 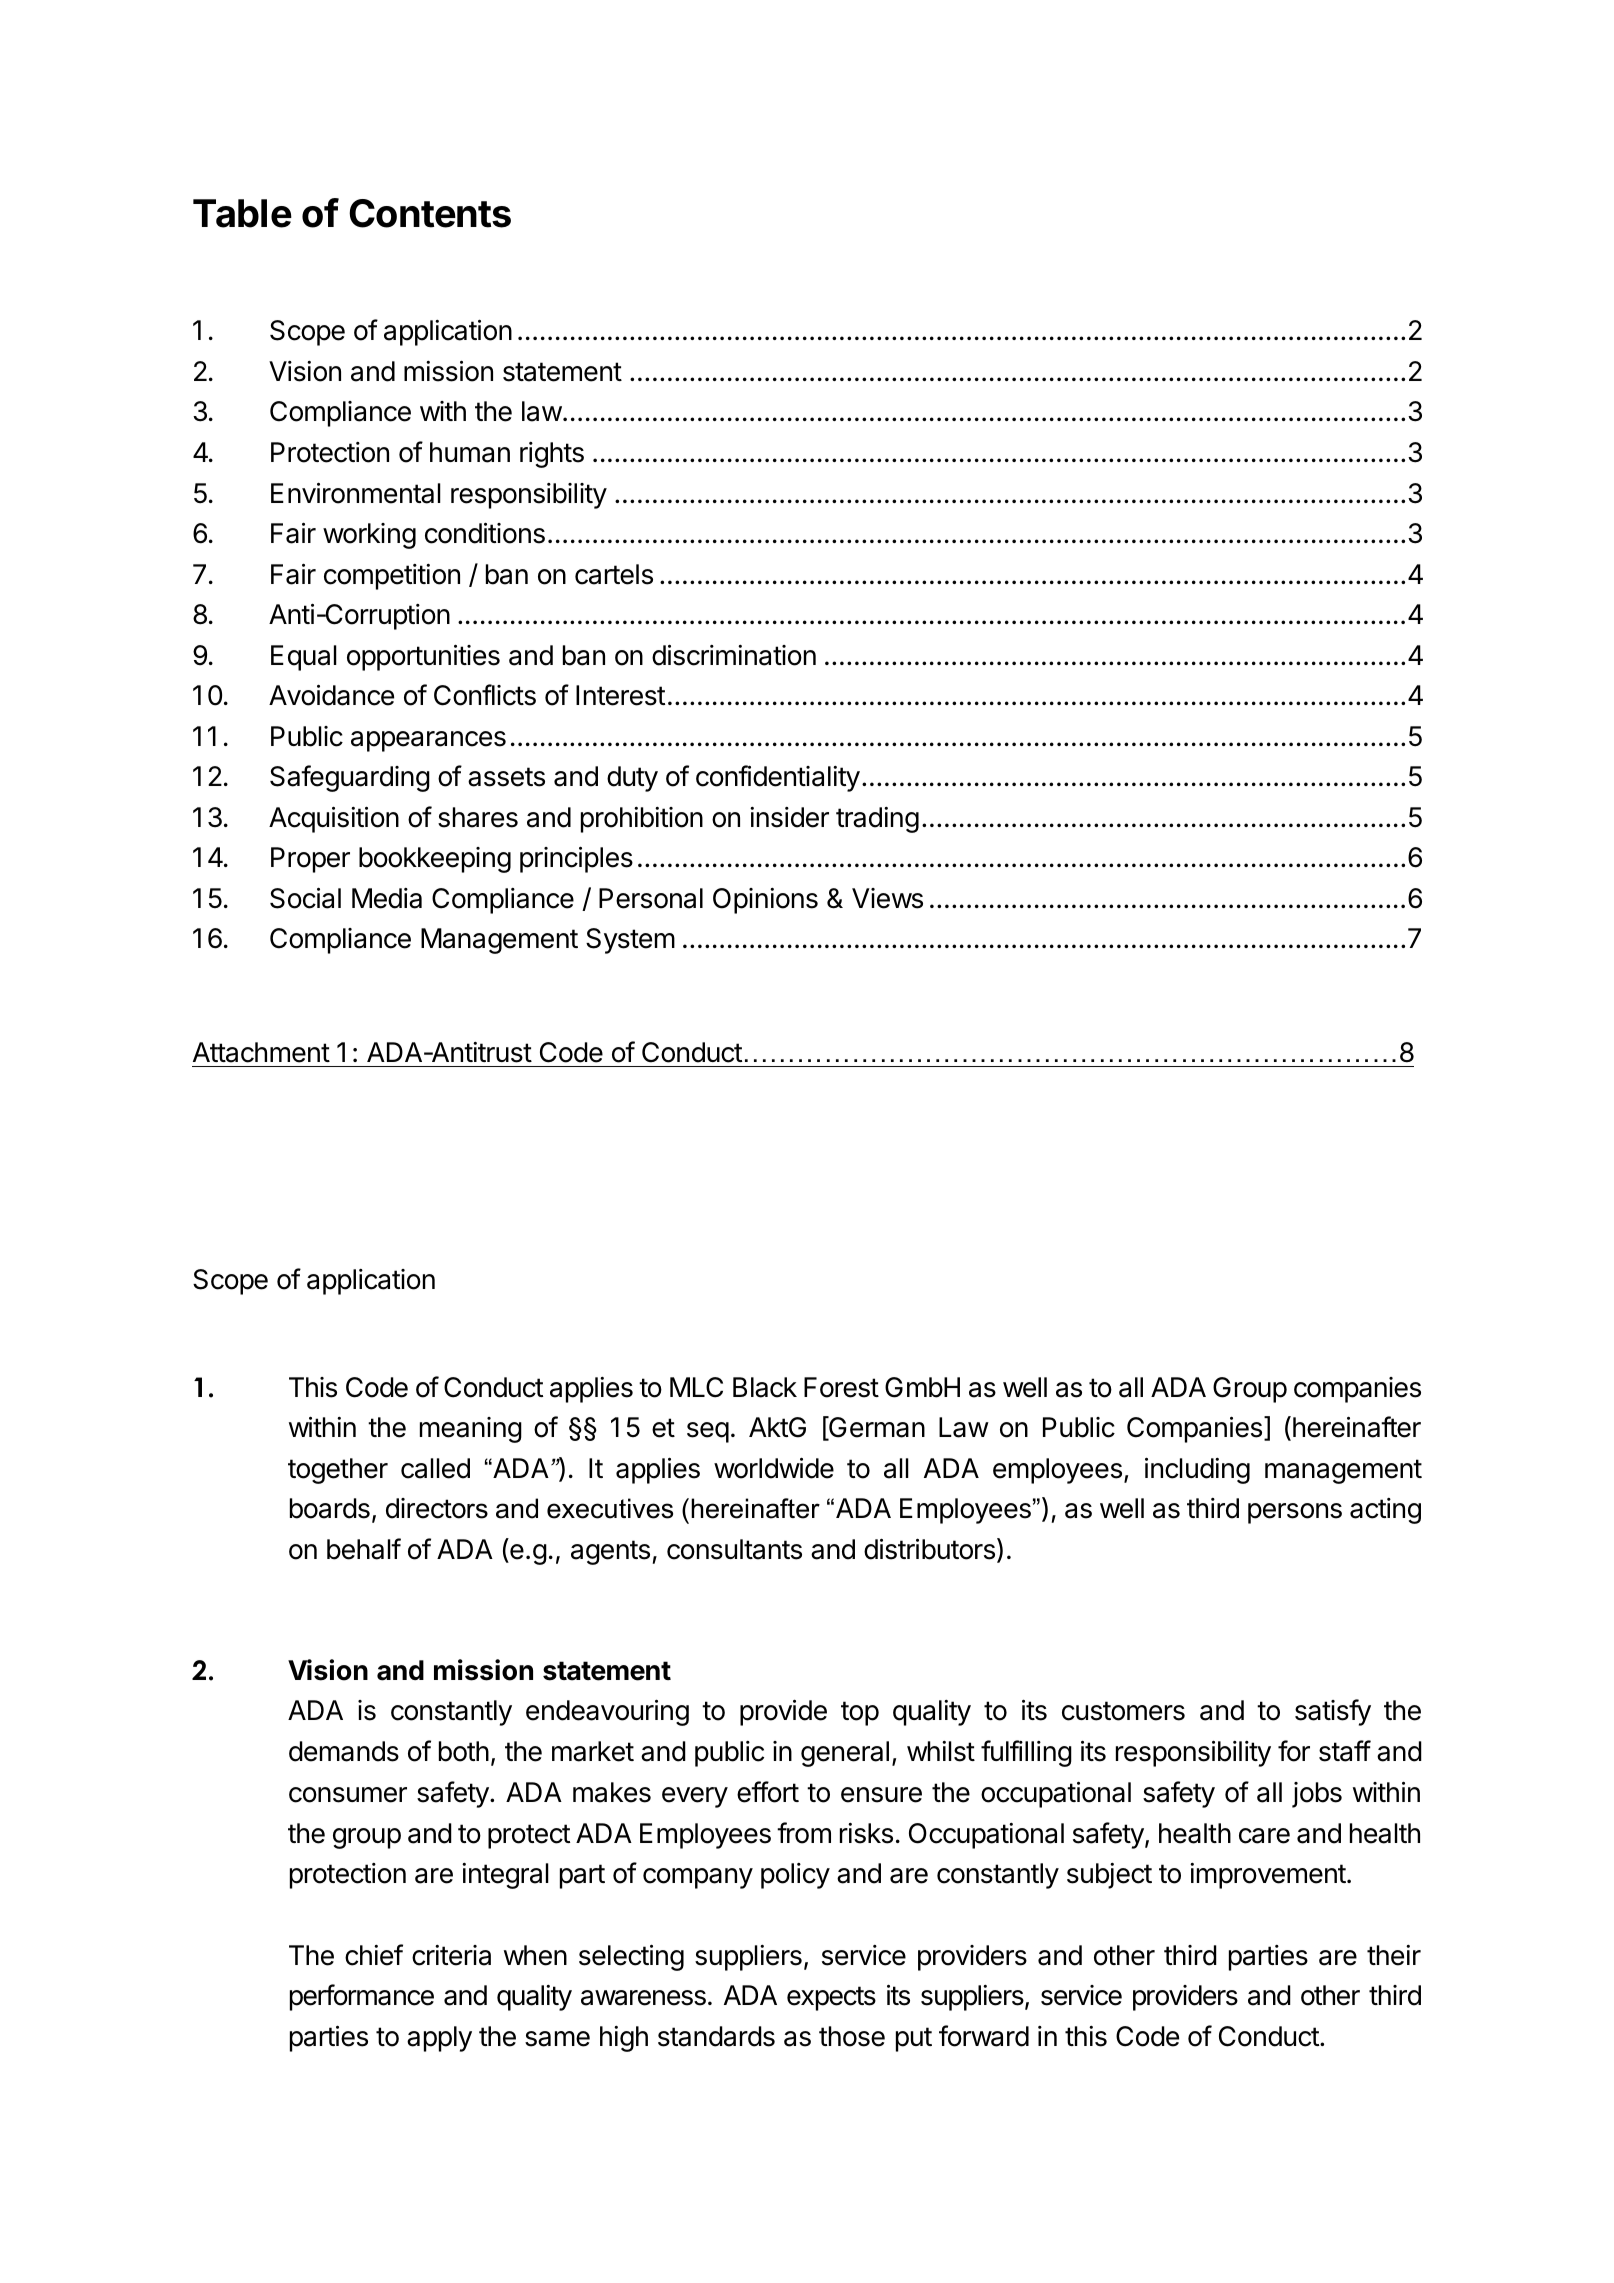 I want to click on performance, so click(x=362, y=1997).
